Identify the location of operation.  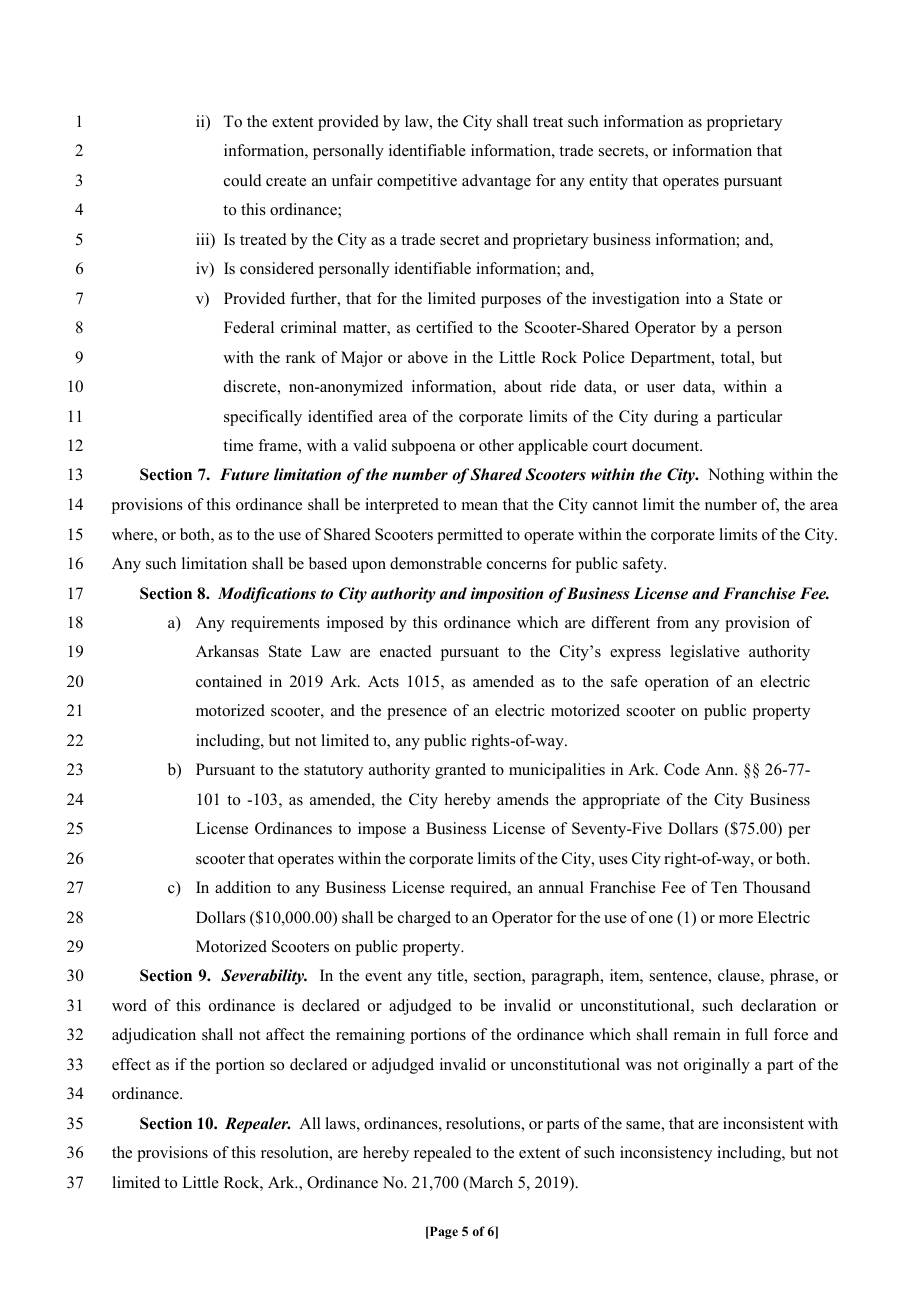
(677, 683).
